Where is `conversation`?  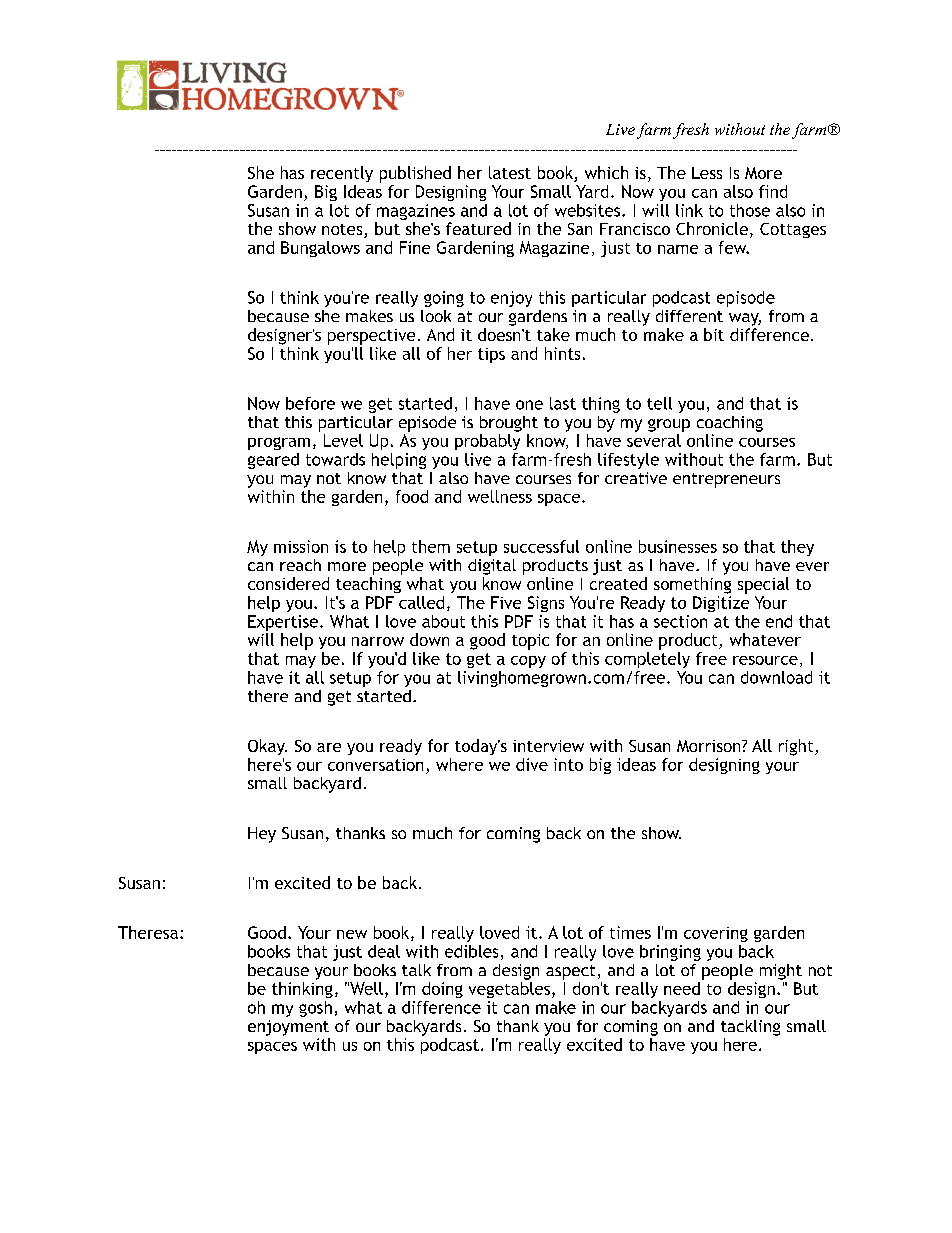
conversation is located at coordinates (375, 765).
